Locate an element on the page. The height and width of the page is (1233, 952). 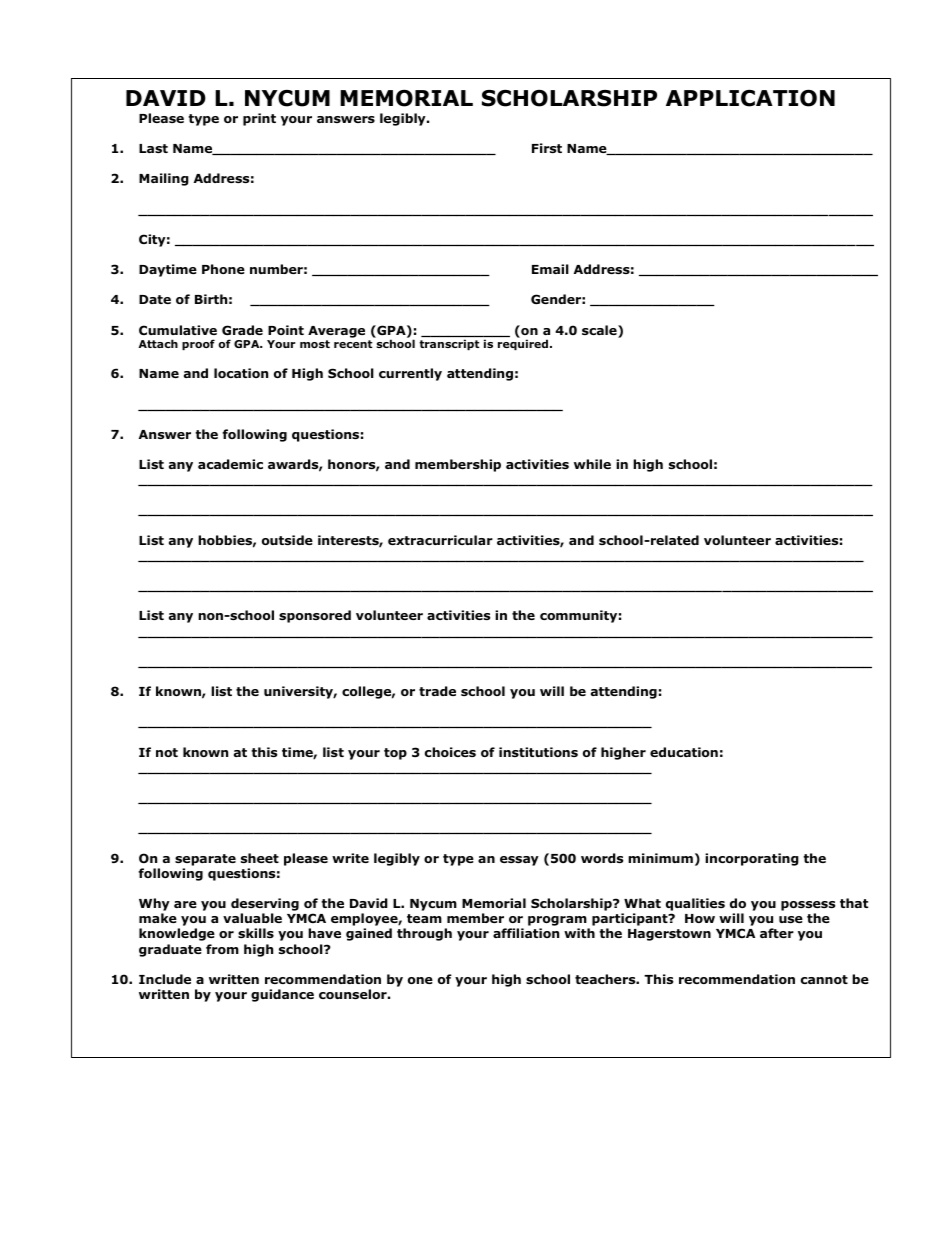
while is located at coordinates (592, 464).
